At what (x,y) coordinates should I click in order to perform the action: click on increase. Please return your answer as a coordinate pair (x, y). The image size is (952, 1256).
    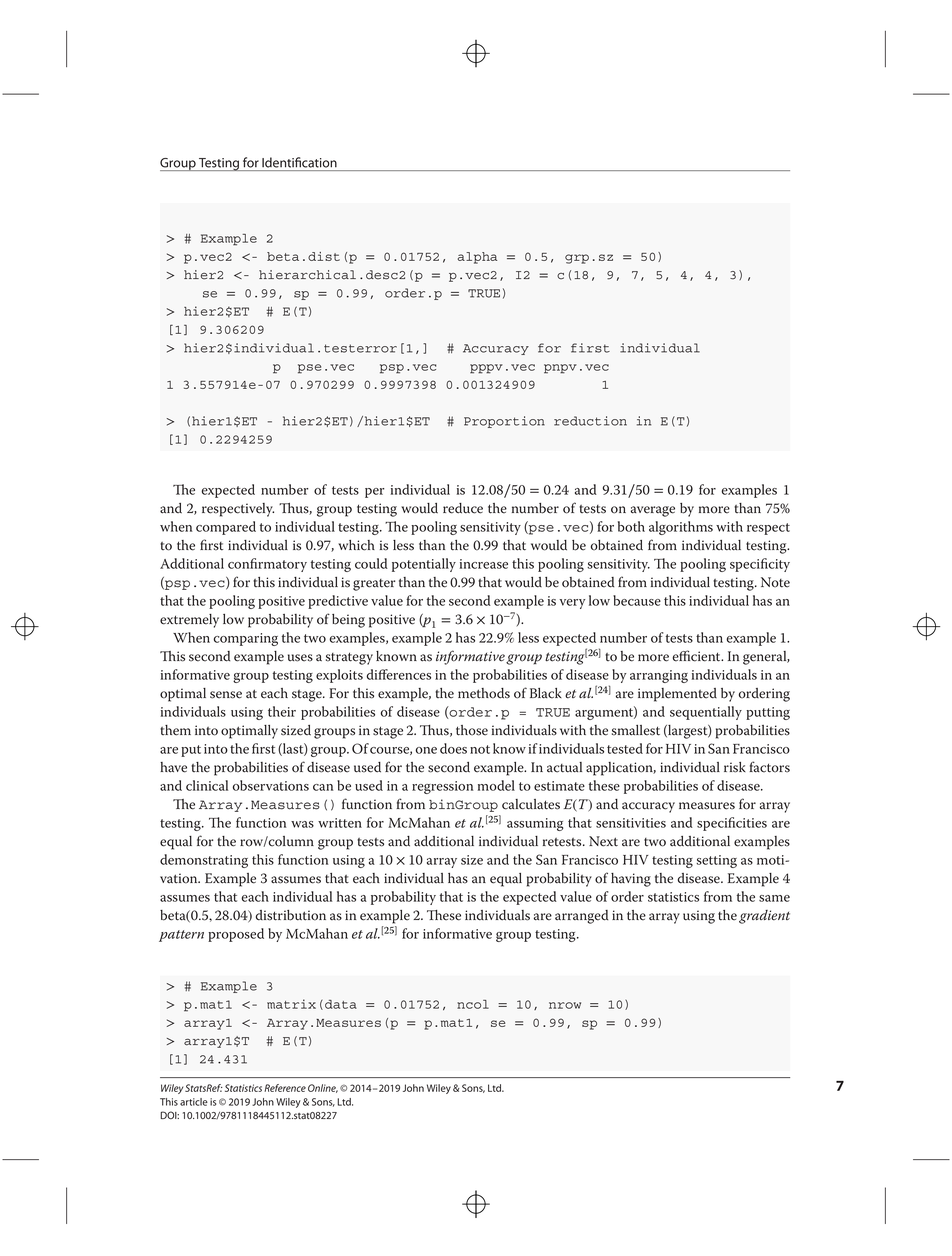
    Looking at the image, I should click on (484, 564).
